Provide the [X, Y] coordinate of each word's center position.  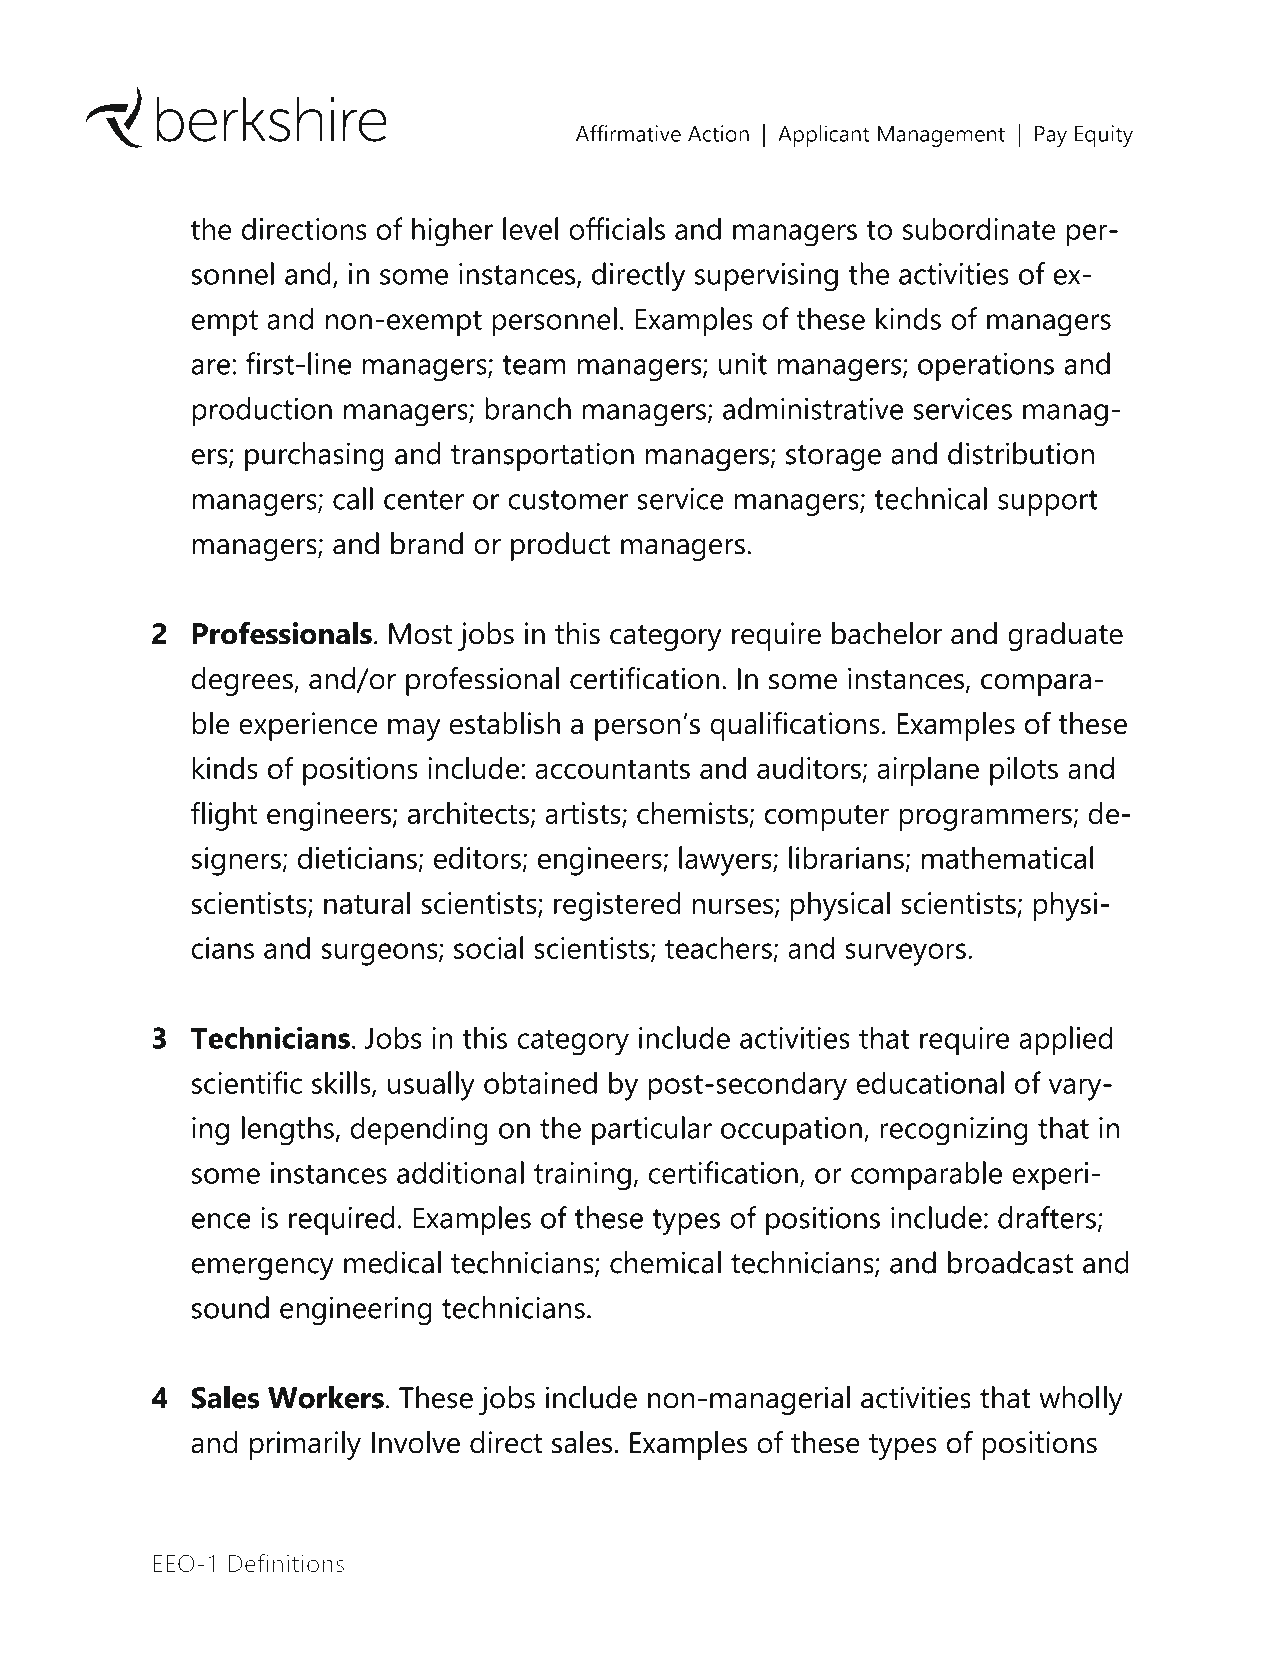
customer [568, 500]
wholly [1081, 1400]
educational [930, 1082]
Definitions [286, 1563]
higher [452, 232]
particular [652, 1130]
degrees [243, 681]
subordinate [979, 228]
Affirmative [628, 133]
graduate [1065, 636]
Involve [416, 1442]
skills [342, 1083]
